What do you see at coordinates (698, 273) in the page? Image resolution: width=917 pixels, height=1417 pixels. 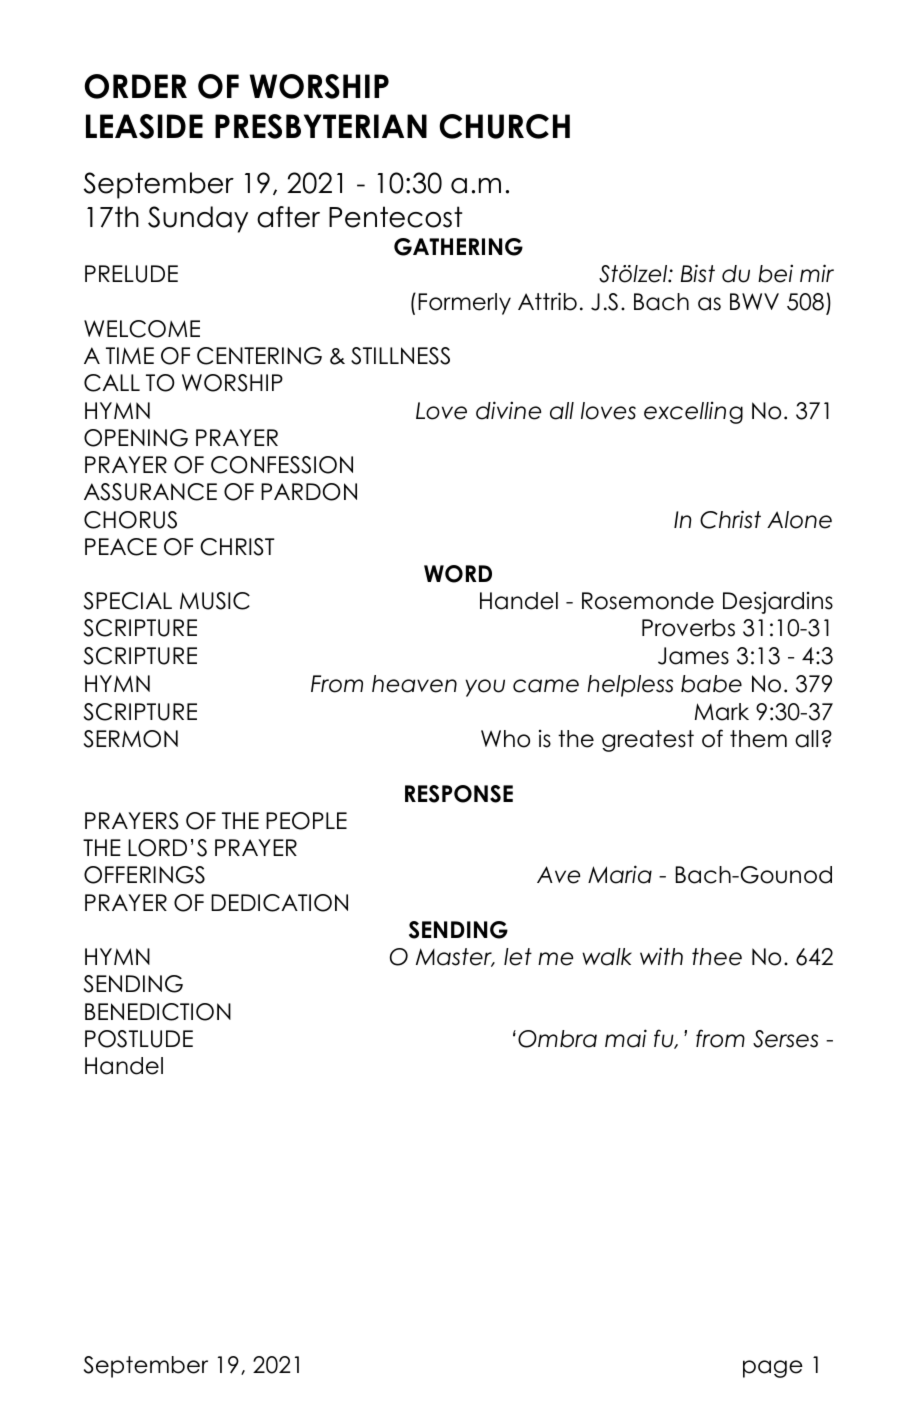 I see `Bist` at bounding box center [698, 273].
